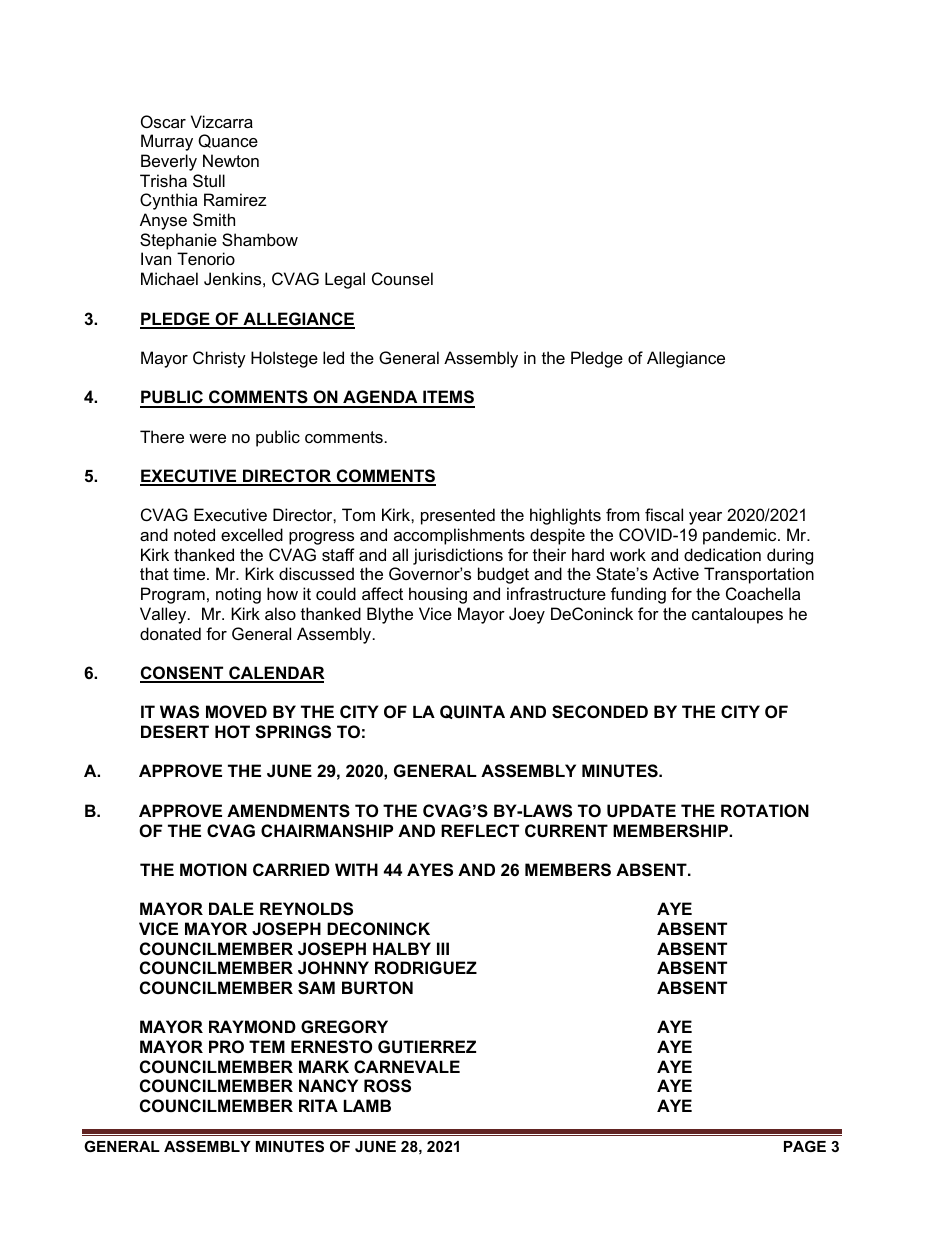  I want to click on ROTATION, so click(765, 810).
